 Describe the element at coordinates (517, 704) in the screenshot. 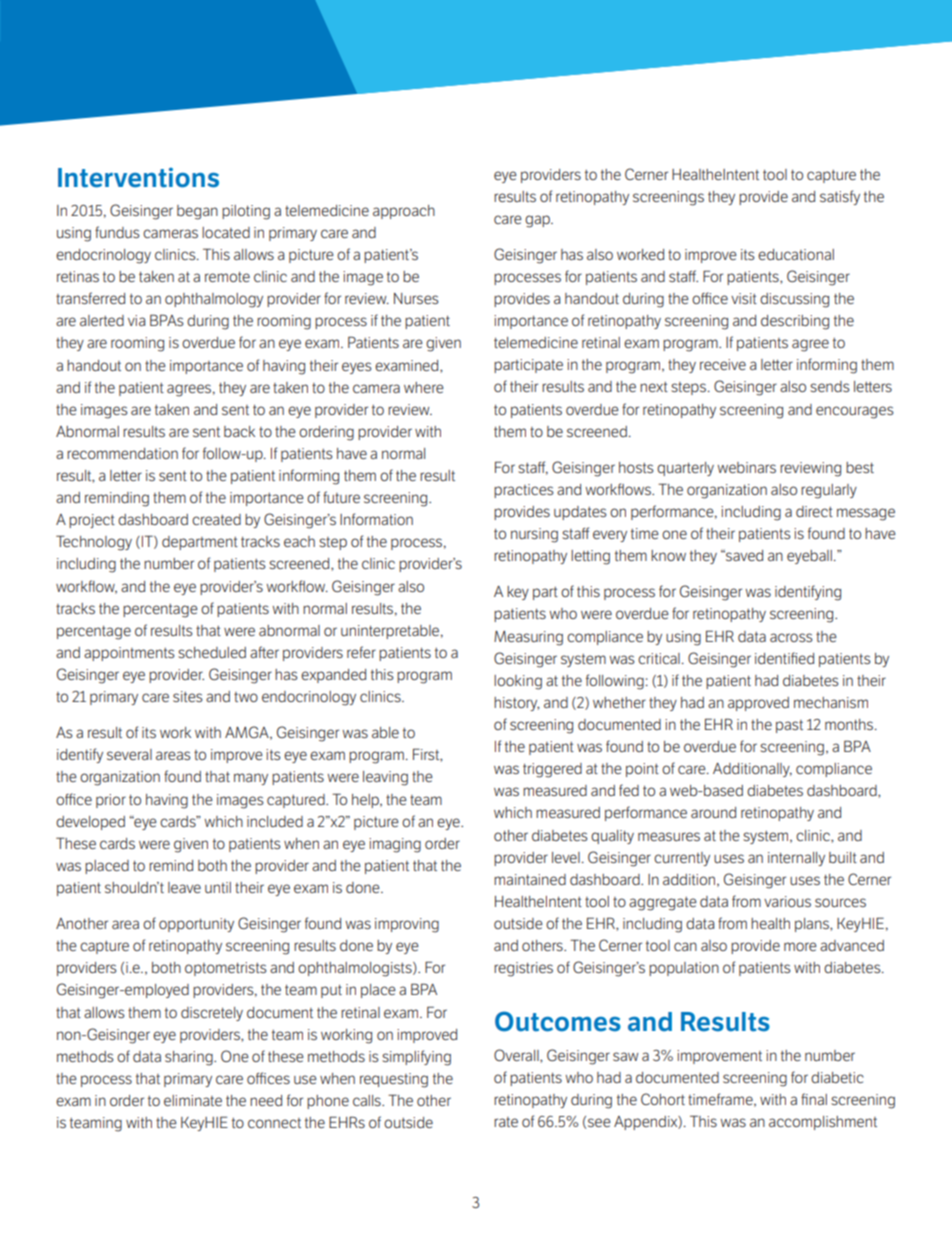

I see `history` at that location.
